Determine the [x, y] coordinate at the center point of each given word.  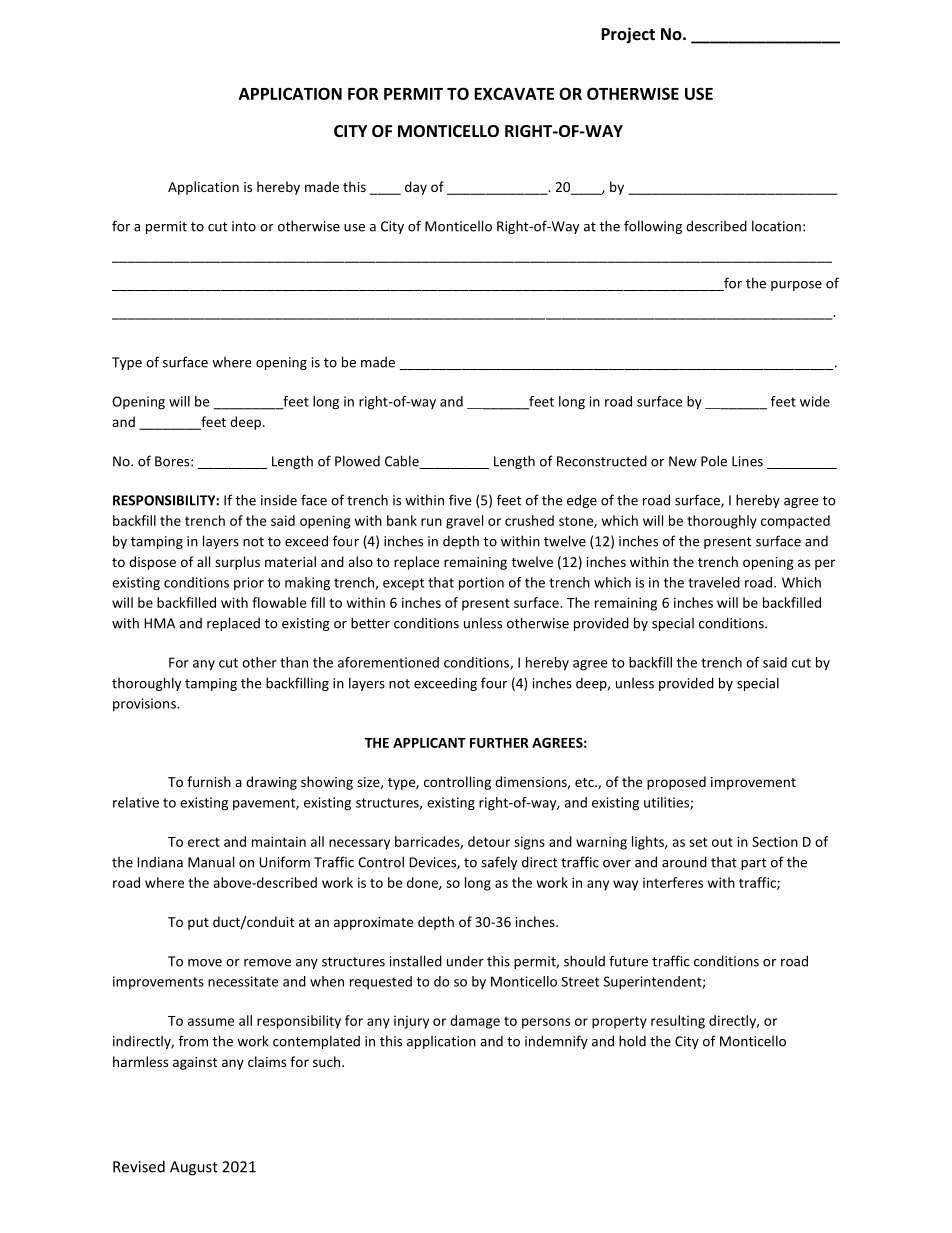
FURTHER [499, 743]
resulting [678, 1022]
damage [475, 1022]
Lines [747, 461]
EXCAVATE [514, 93]
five [460, 500]
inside [279, 500]
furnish [209, 781]
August [194, 1168]
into [244, 226]
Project [628, 35]
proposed [676, 783]
